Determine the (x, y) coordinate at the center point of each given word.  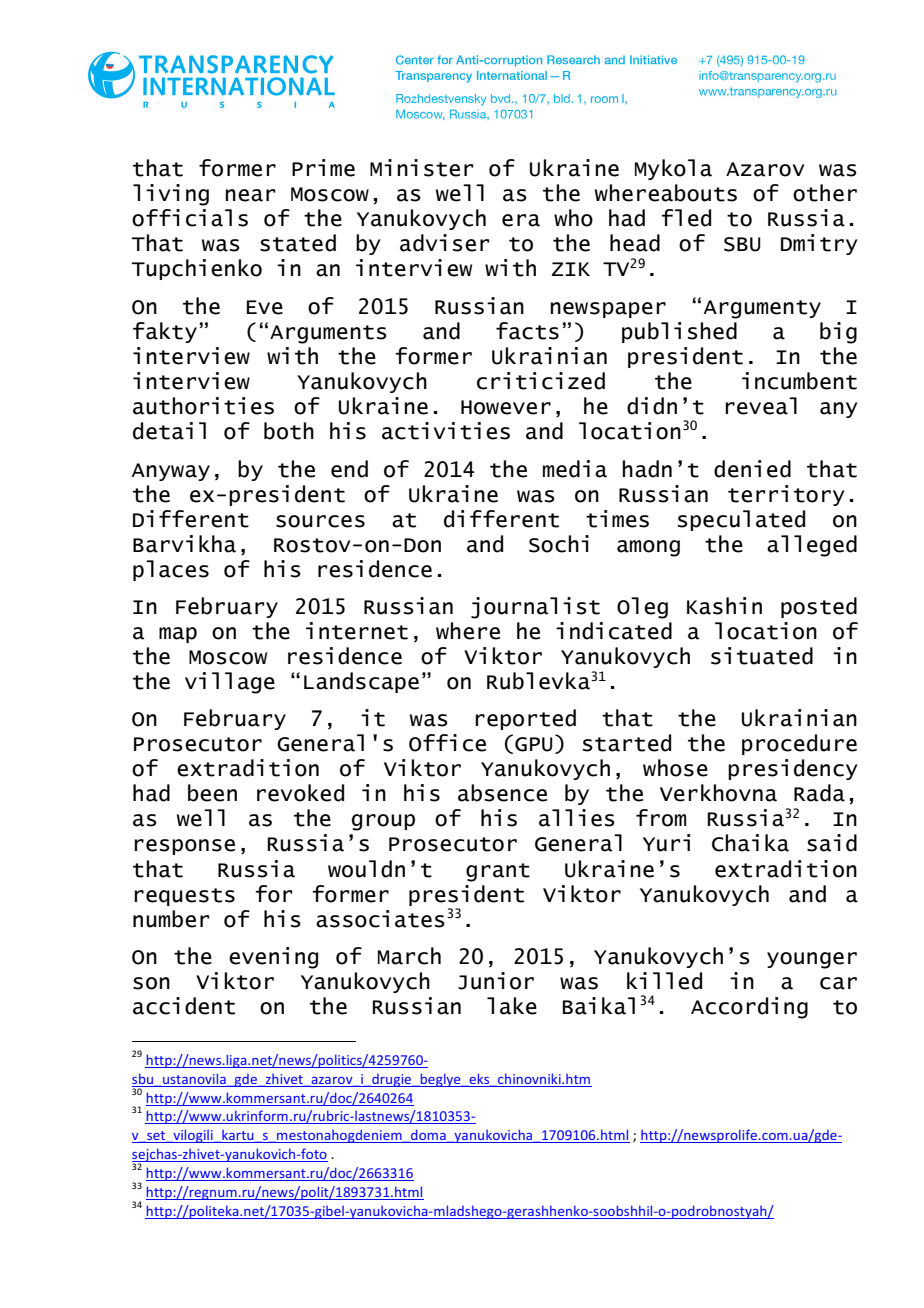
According (749, 1008)
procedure (799, 744)
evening (273, 958)
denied (752, 469)
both (289, 431)
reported (525, 719)
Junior (496, 981)
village (230, 683)
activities (446, 431)
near (250, 195)
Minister (421, 168)
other (825, 193)
